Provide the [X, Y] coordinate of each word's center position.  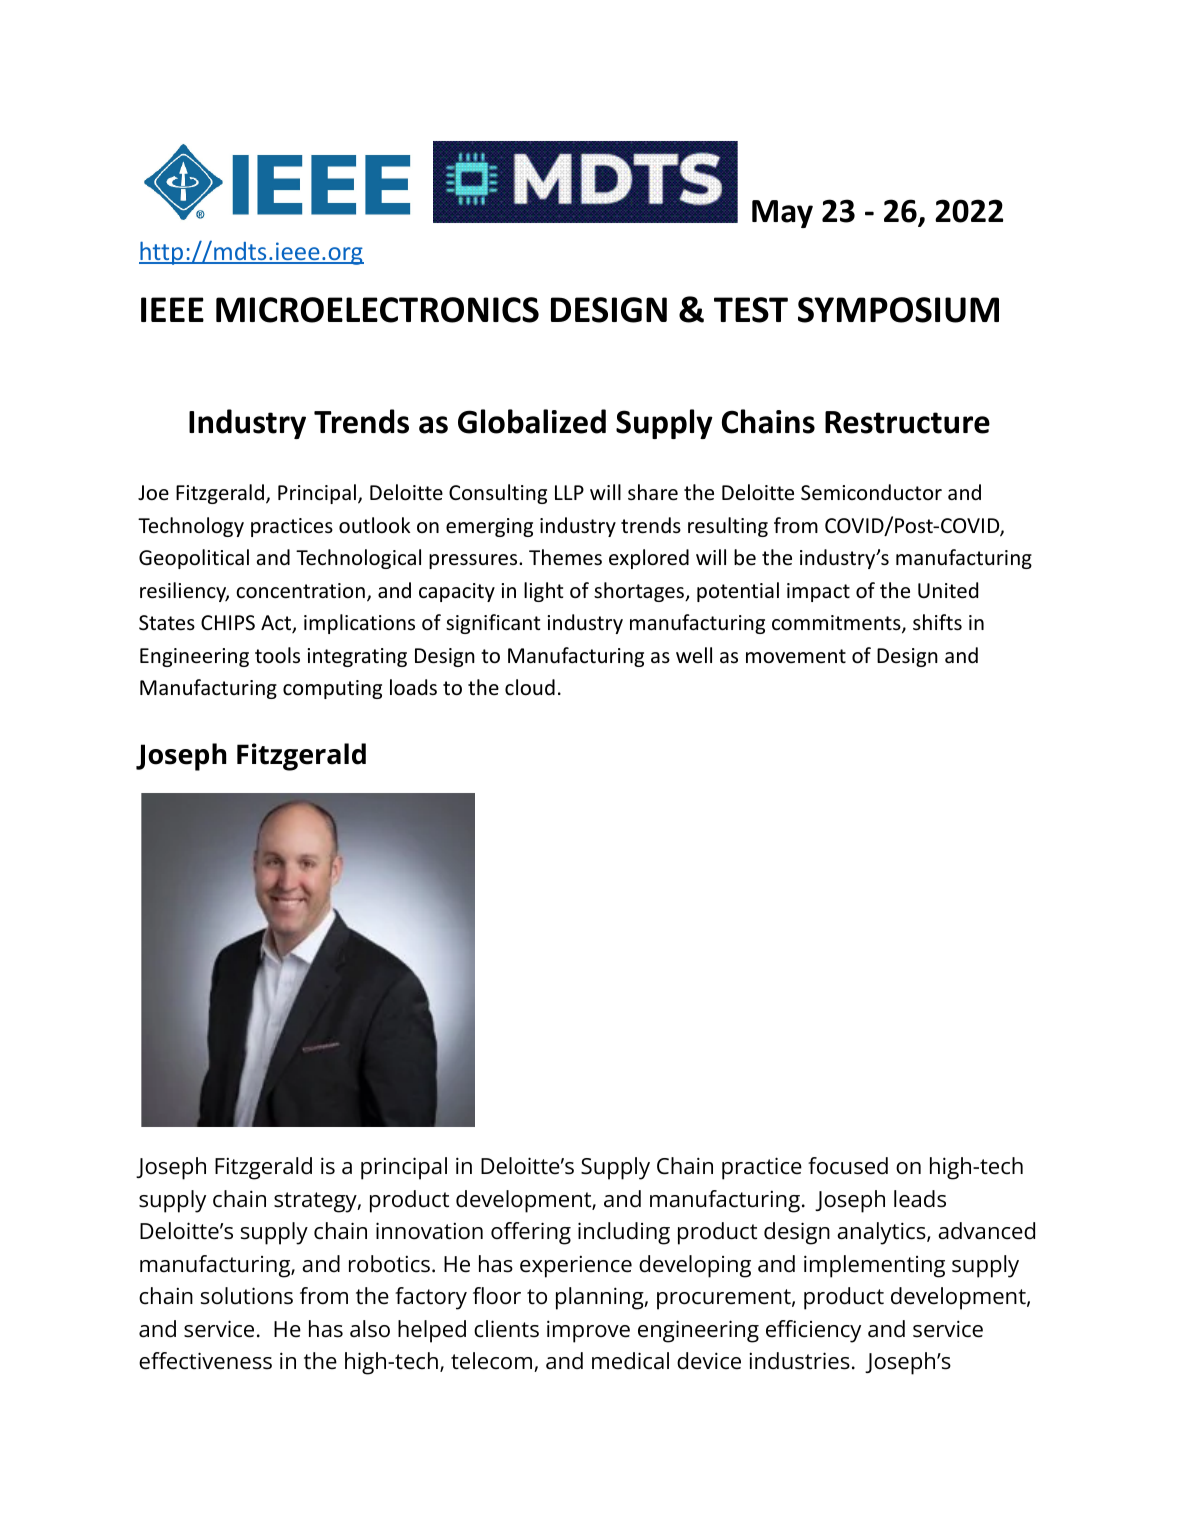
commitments [837, 624]
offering [531, 1233]
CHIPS [228, 622]
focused [848, 1166]
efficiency [813, 1331]
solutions [247, 1296]
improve [588, 1331]
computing [332, 689]
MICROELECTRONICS [377, 310]
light [543, 592]
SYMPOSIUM [898, 310]
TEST [751, 310]
